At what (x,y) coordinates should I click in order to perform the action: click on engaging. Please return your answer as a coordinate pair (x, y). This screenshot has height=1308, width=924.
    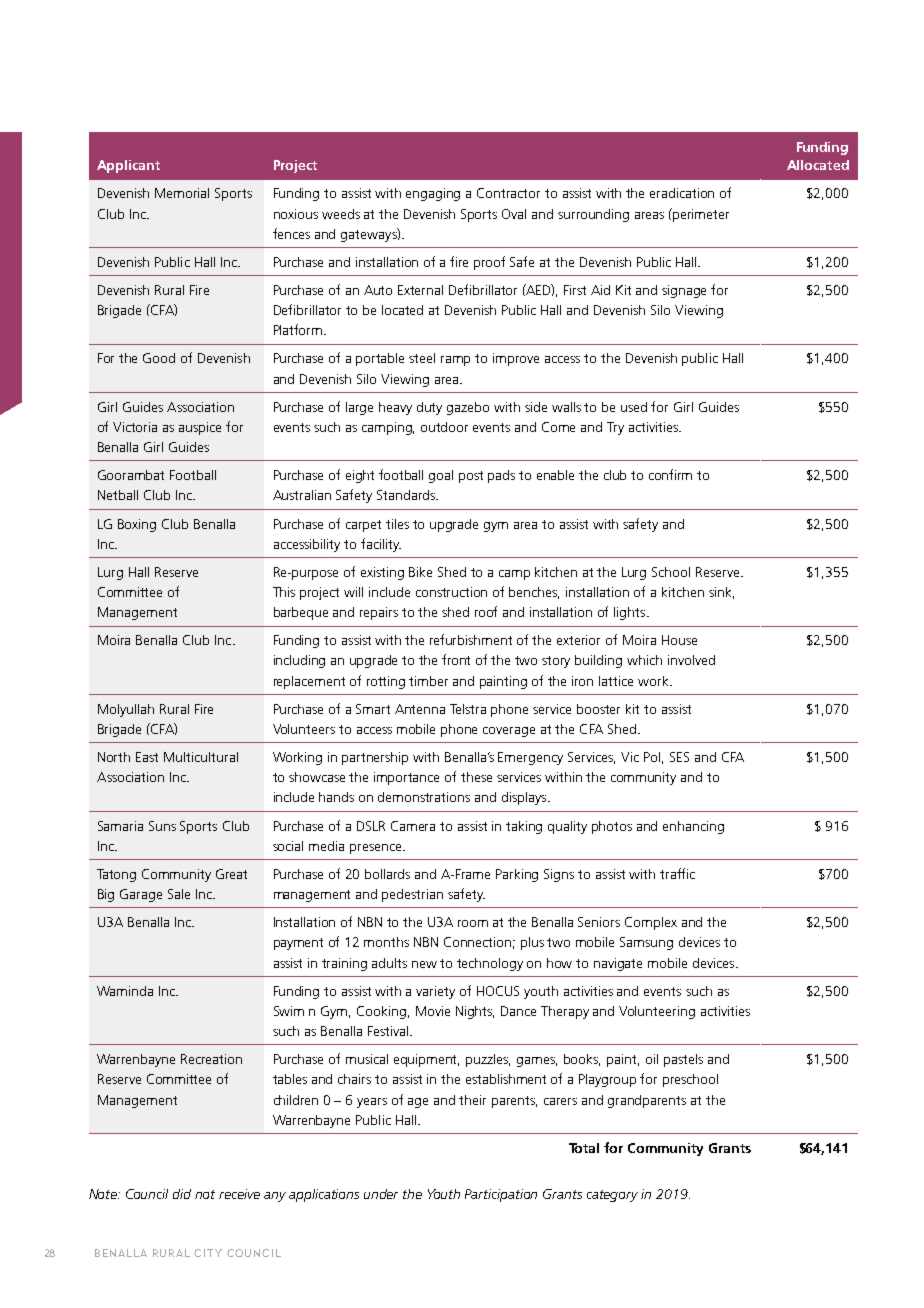
    Looking at the image, I should click on (433, 194).
